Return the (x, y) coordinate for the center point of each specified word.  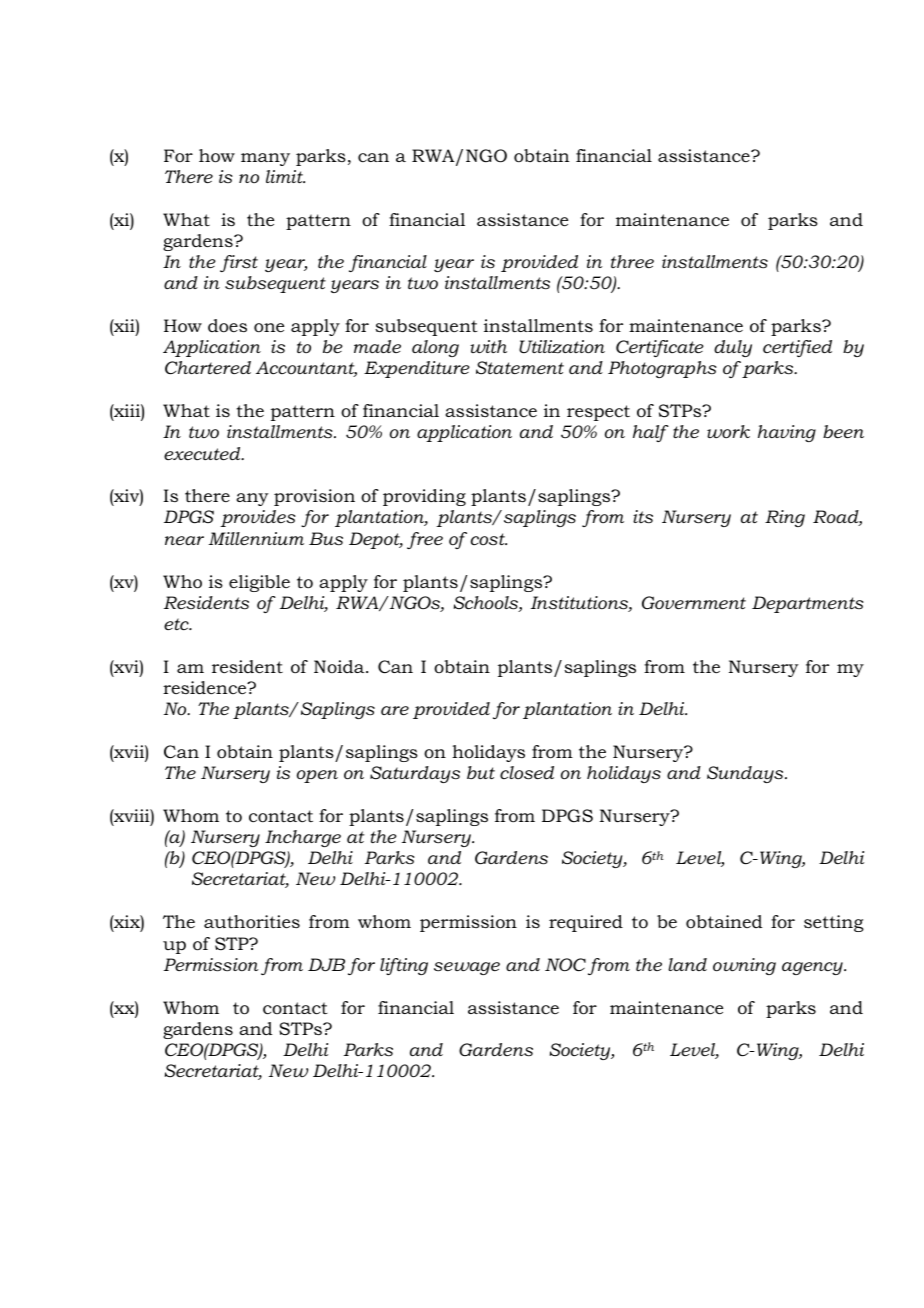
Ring (785, 518)
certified (797, 348)
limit (285, 176)
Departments (808, 604)
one (269, 328)
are (395, 710)
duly (733, 348)
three (632, 261)
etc (177, 624)
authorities (252, 922)
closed (527, 773)
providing (424, 497)
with (488, 346)
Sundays (746, 774)
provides (258, 518)
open (317, 776)
